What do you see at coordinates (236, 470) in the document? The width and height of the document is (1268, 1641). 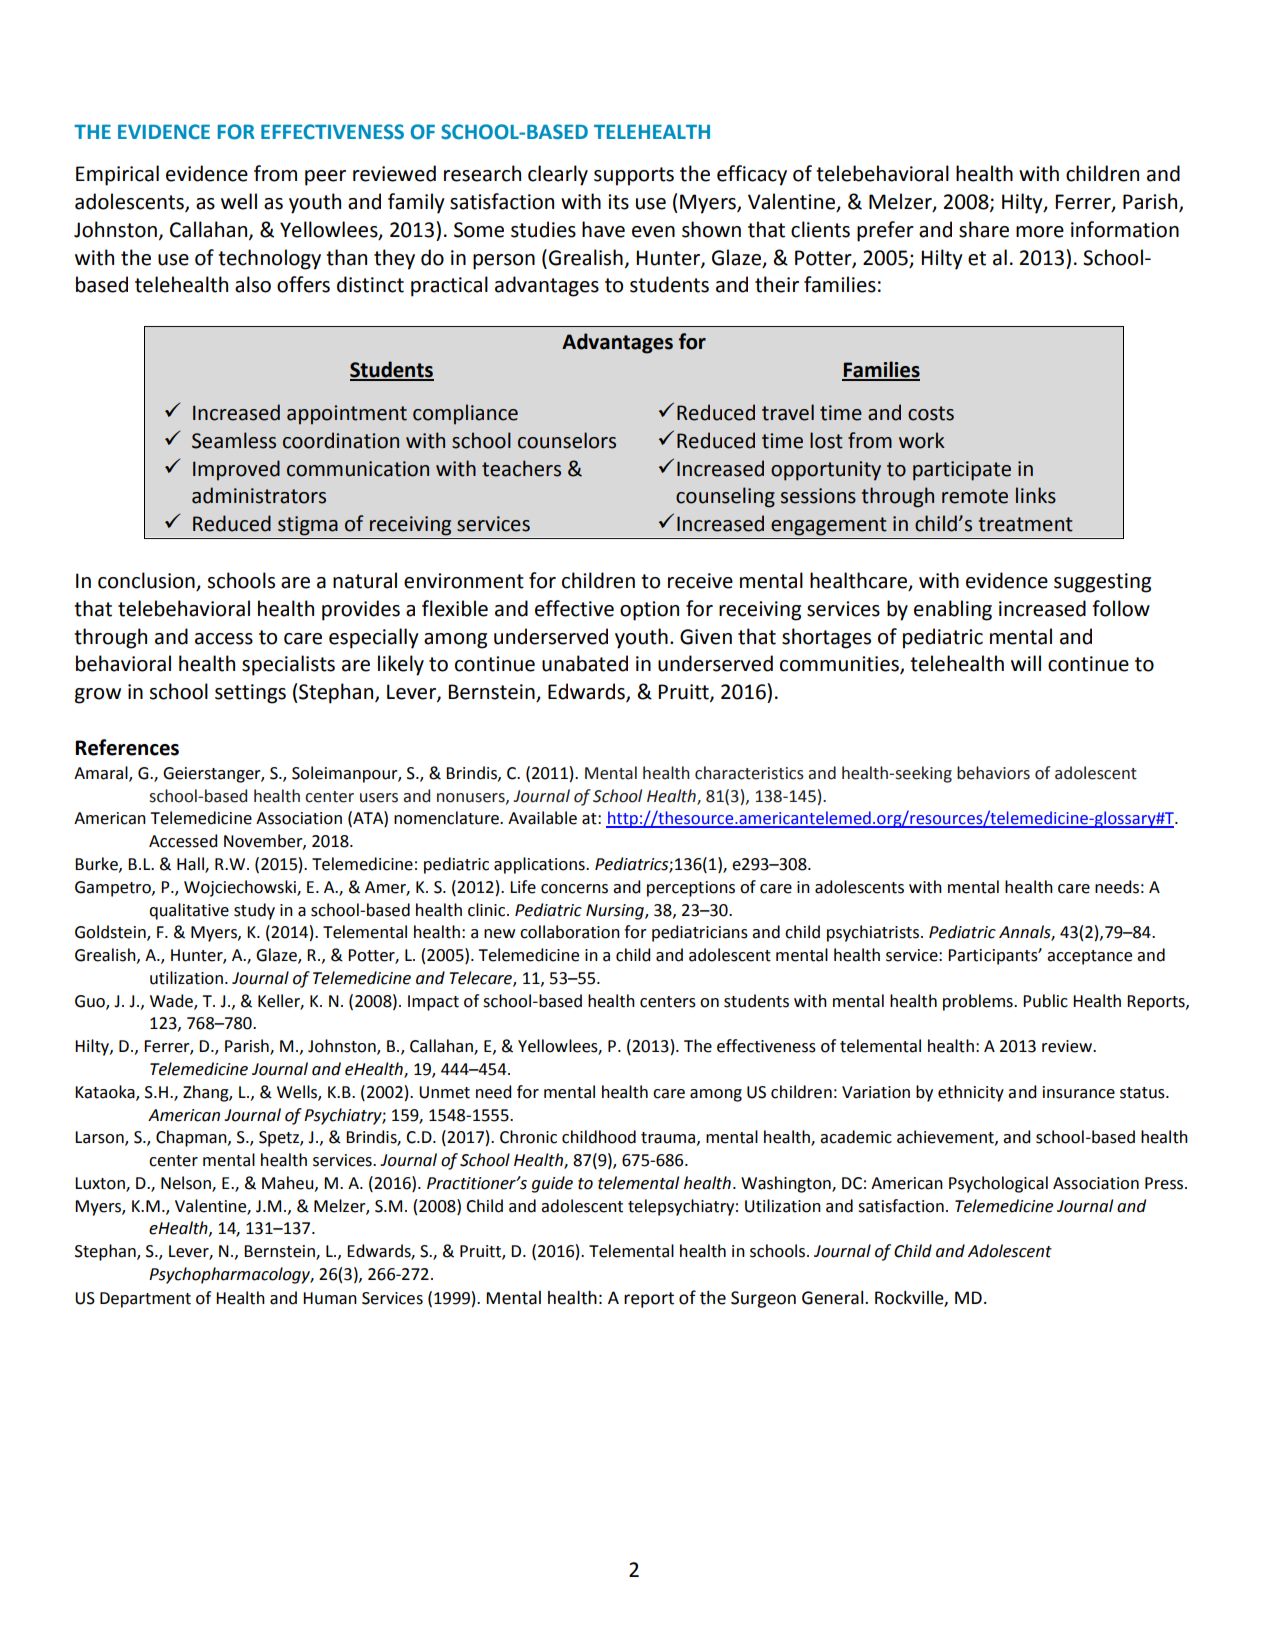 I see `Improved` at bounding box center [236, 470].
